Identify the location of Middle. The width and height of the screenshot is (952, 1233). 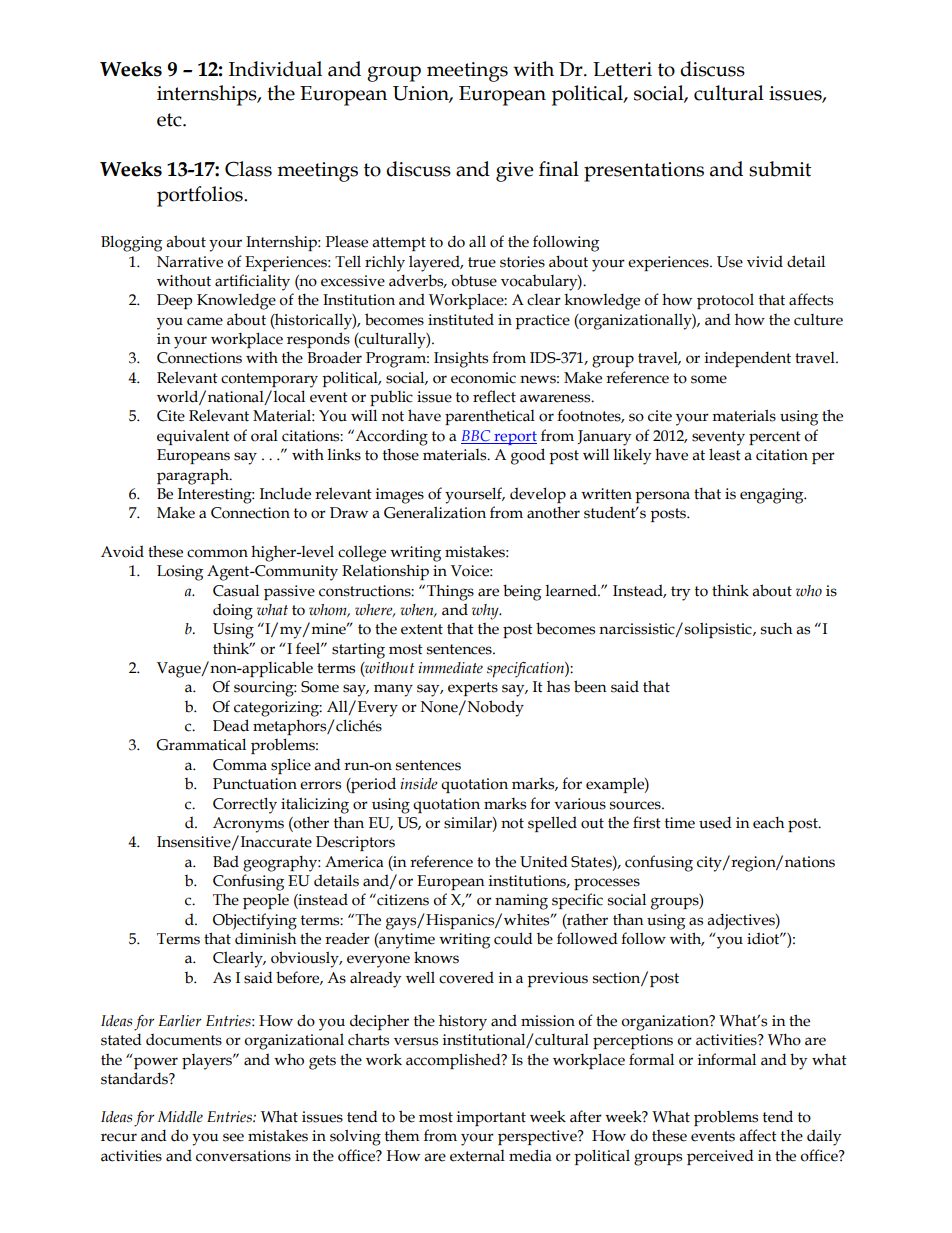
(180, 1117).
